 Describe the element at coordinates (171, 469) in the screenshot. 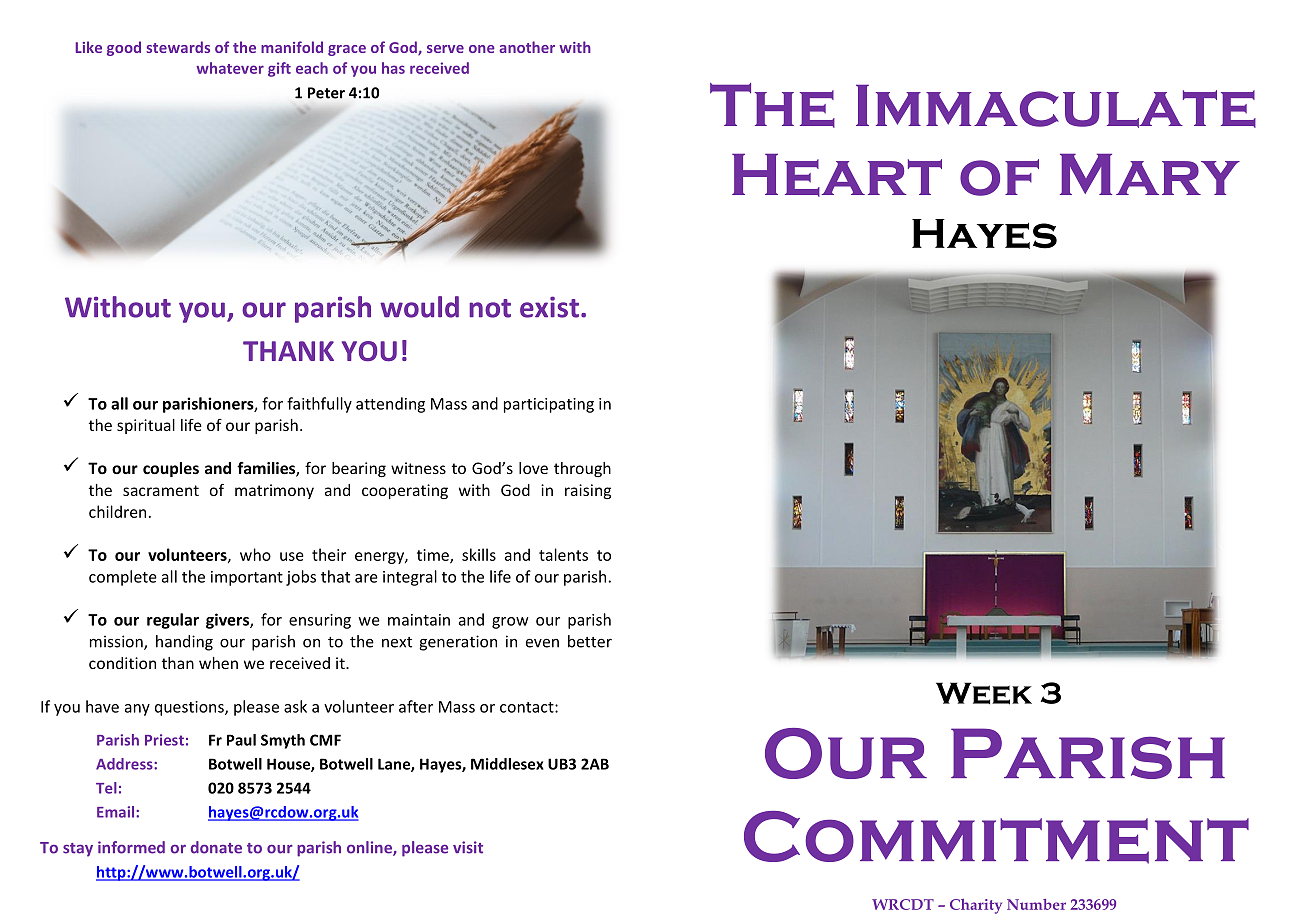

I see `couples` at that location.
